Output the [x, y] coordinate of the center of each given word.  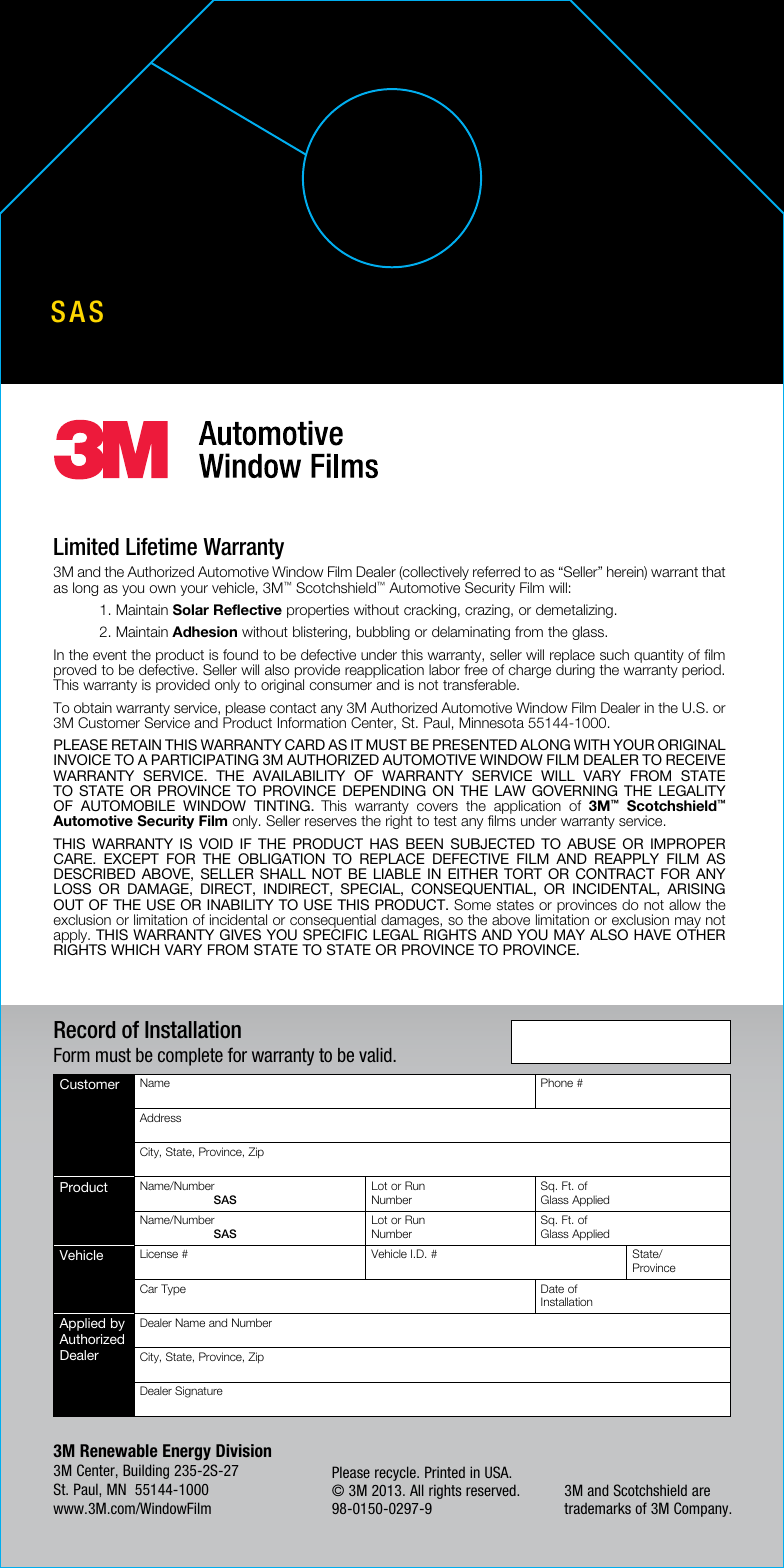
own [163, 589]
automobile [128, 806]
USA [498, 1472]
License [159, 1253]
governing [574, 791]
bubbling [383, 633]
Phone [557, 1082]
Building [146, 1471]
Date [552, 1288]
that [713, 571]
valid [376, 1055]
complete [190, 1057]
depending [384, 791]
